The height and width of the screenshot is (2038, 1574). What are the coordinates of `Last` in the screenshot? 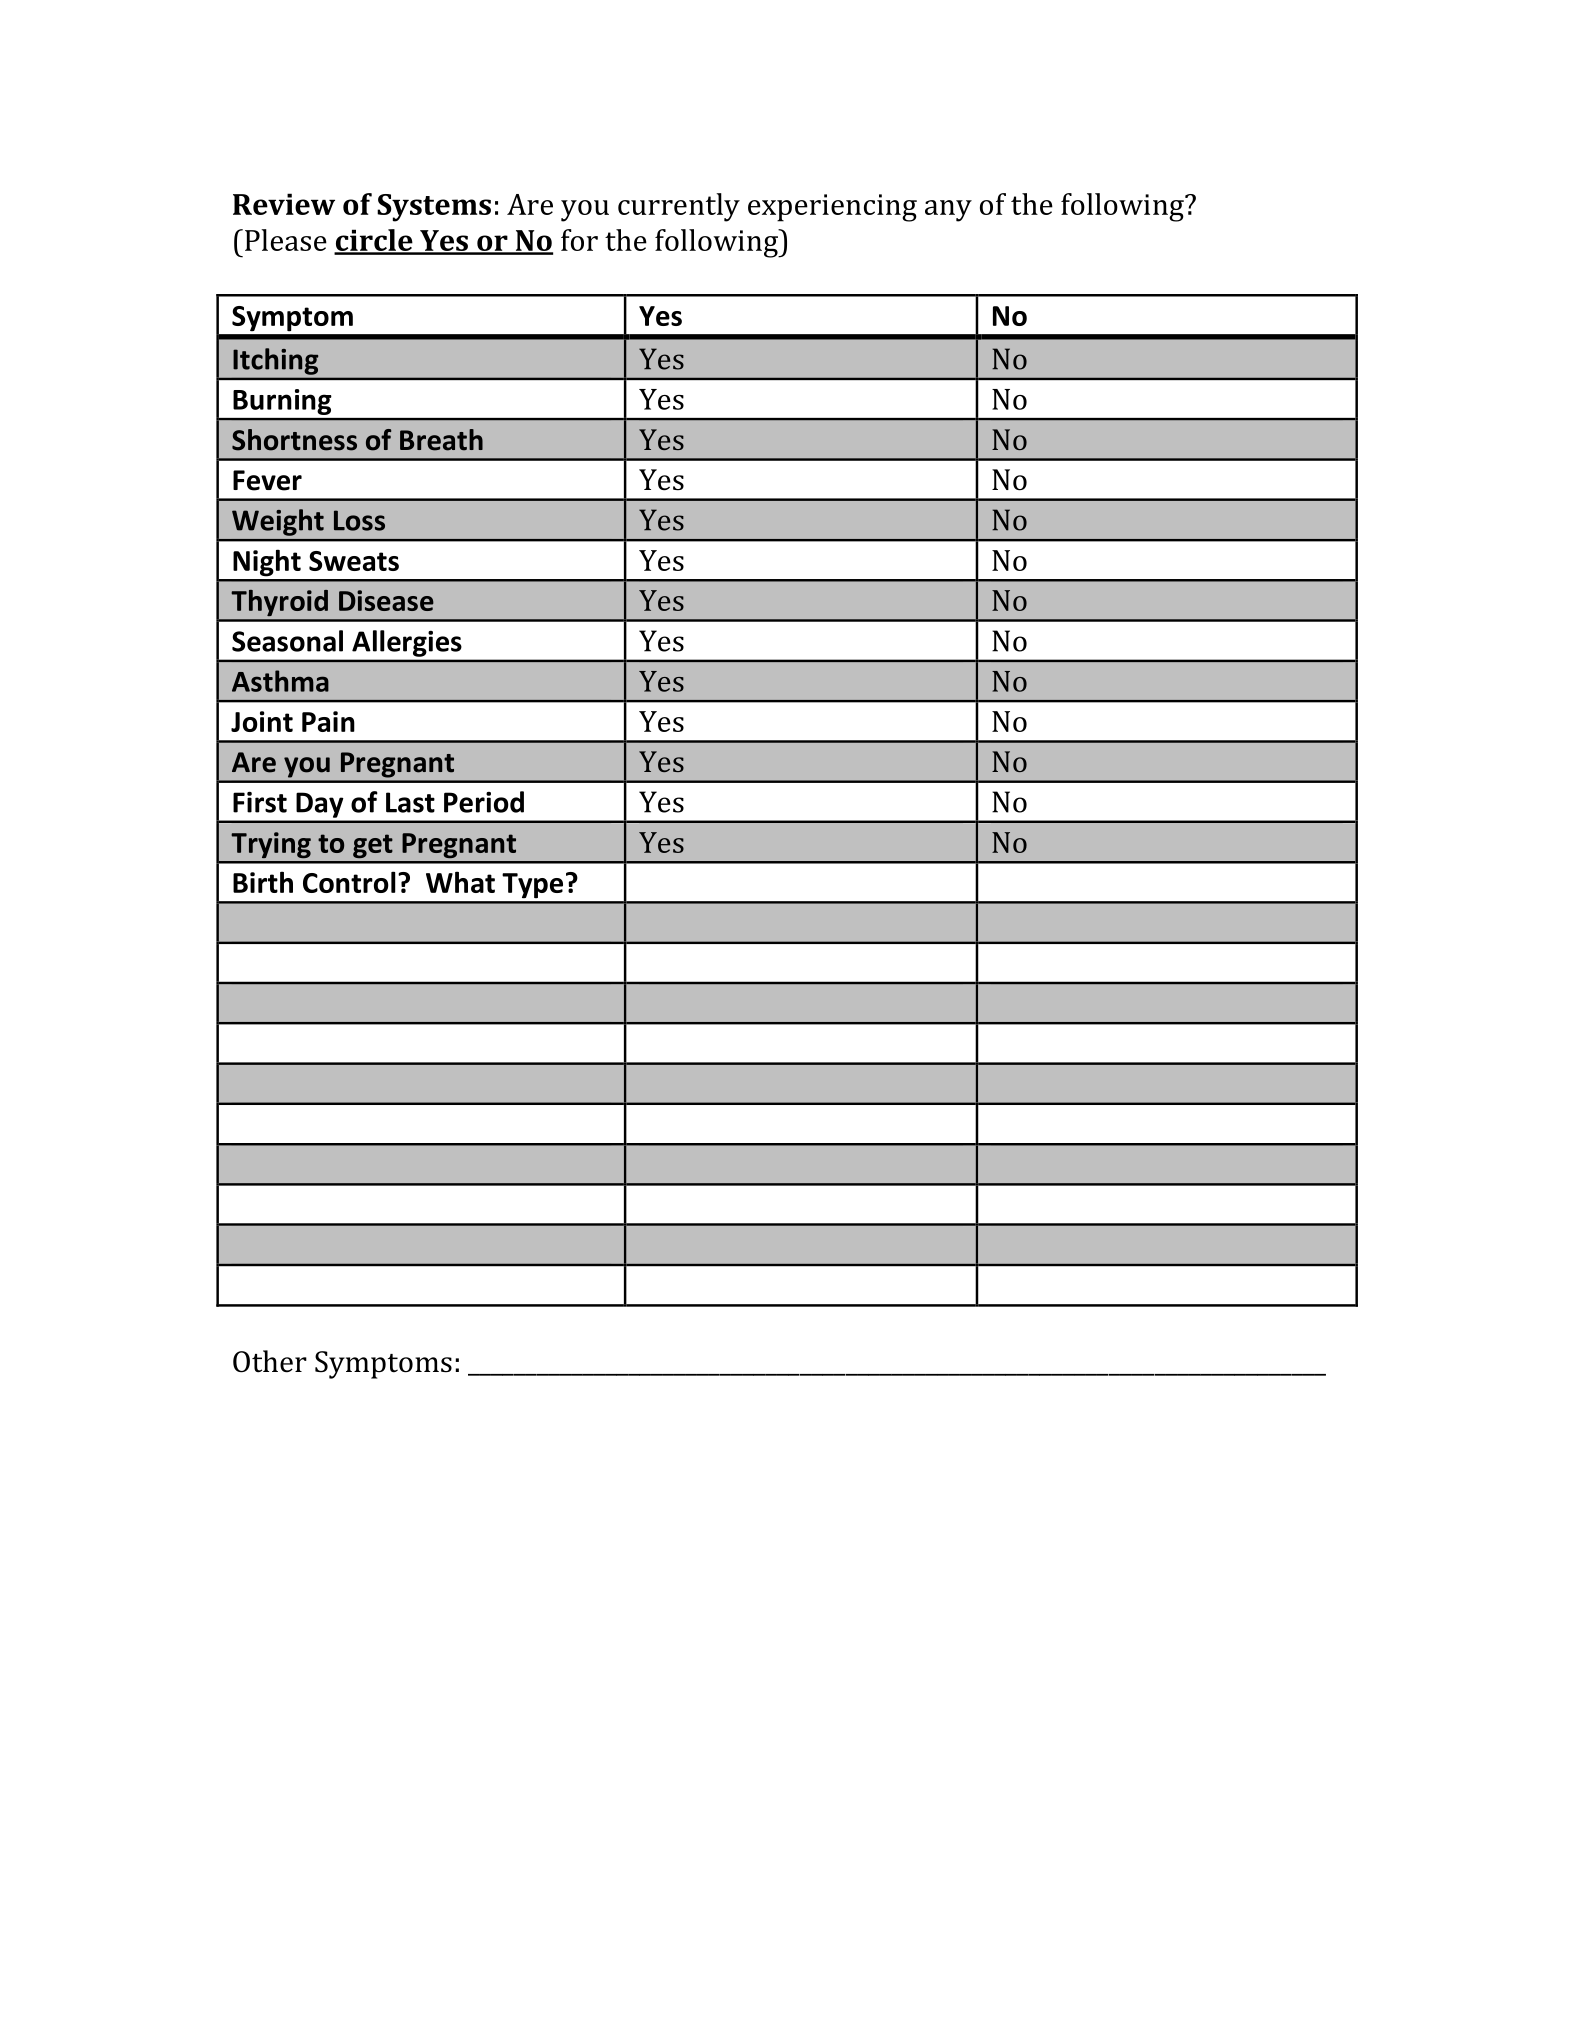 It's located at (410, 802).
